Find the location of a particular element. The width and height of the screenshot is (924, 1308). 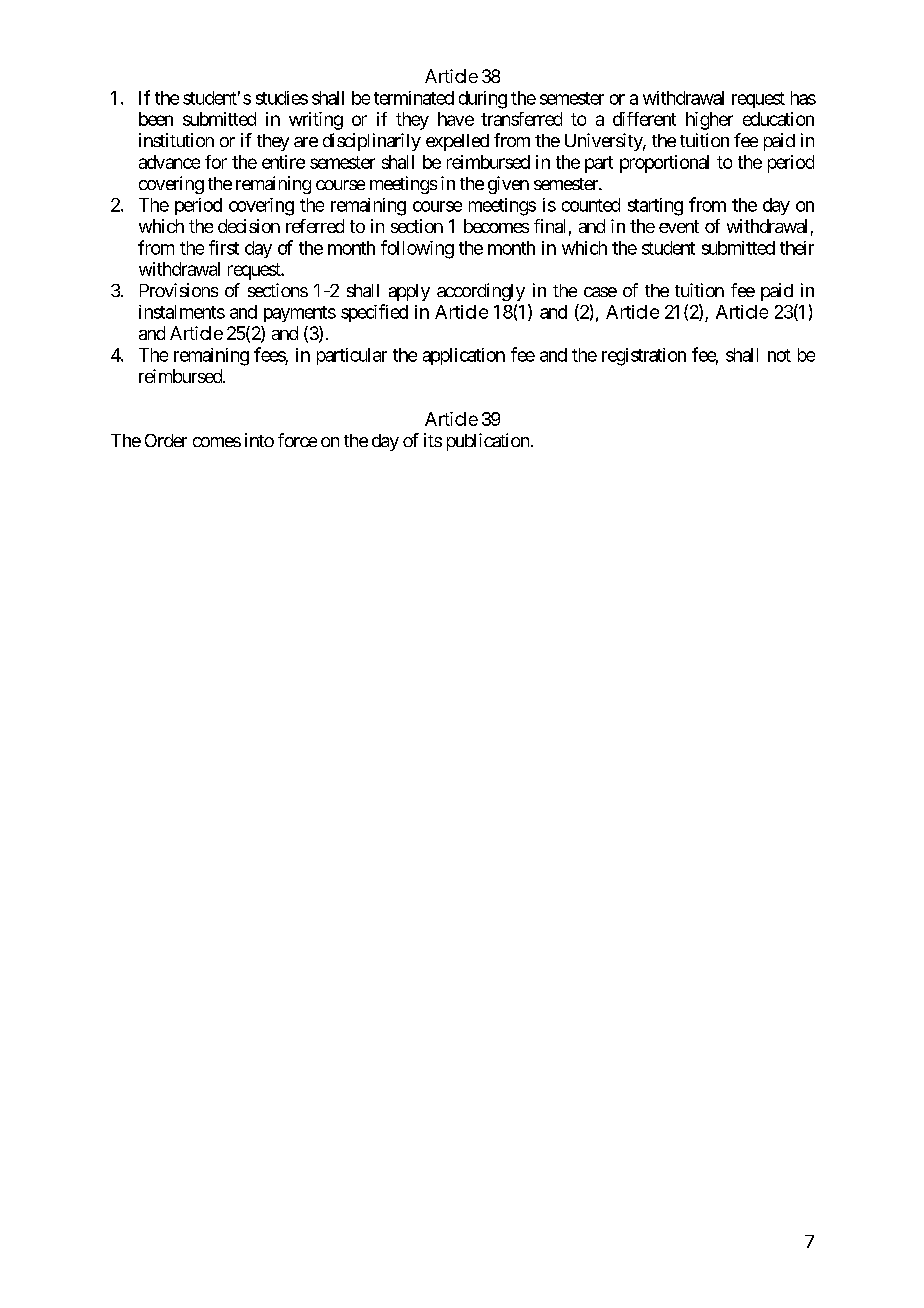

starting is located at coordinates (655, 207).
